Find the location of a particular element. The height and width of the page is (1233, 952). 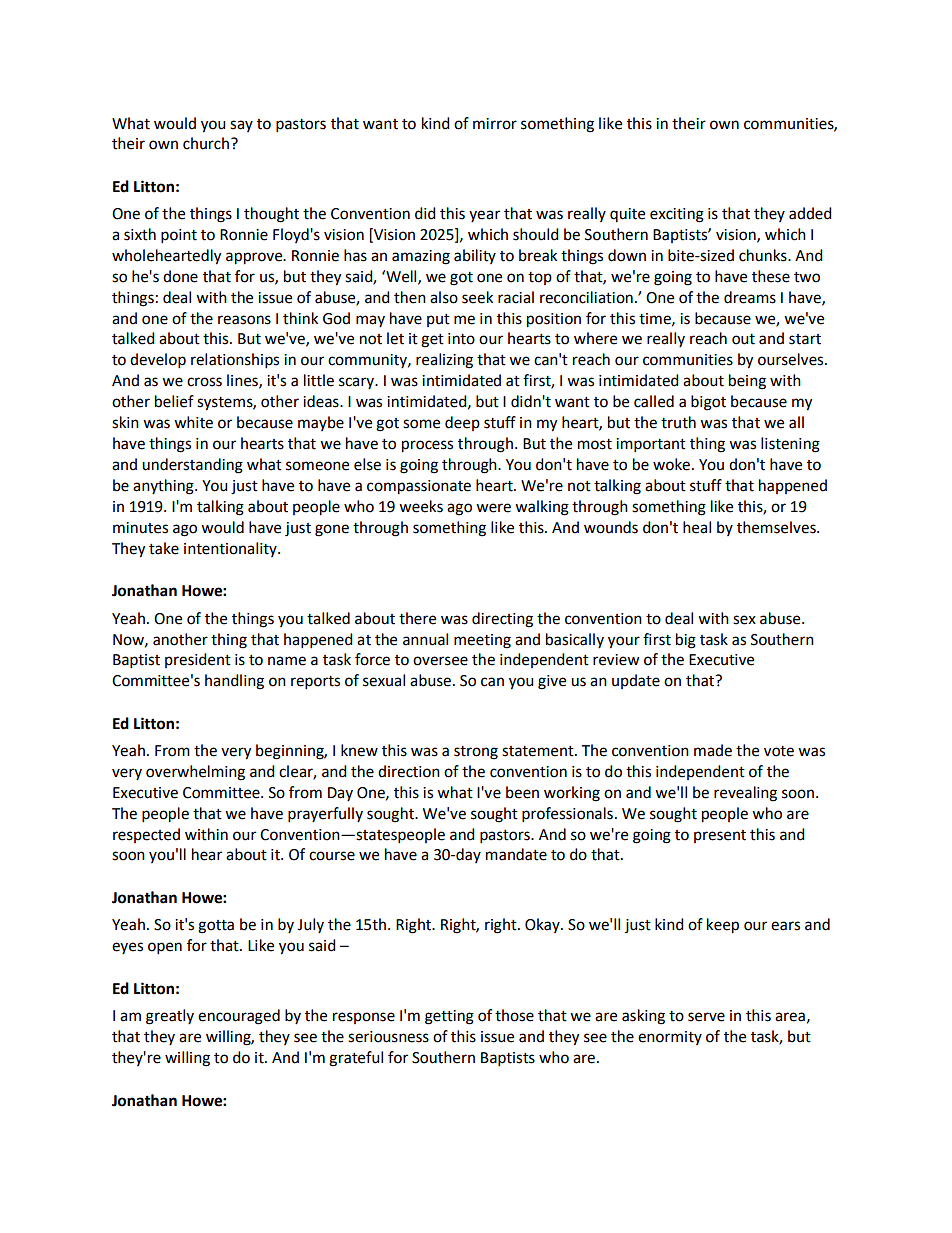

truth is located at coordinates (678, 422).
